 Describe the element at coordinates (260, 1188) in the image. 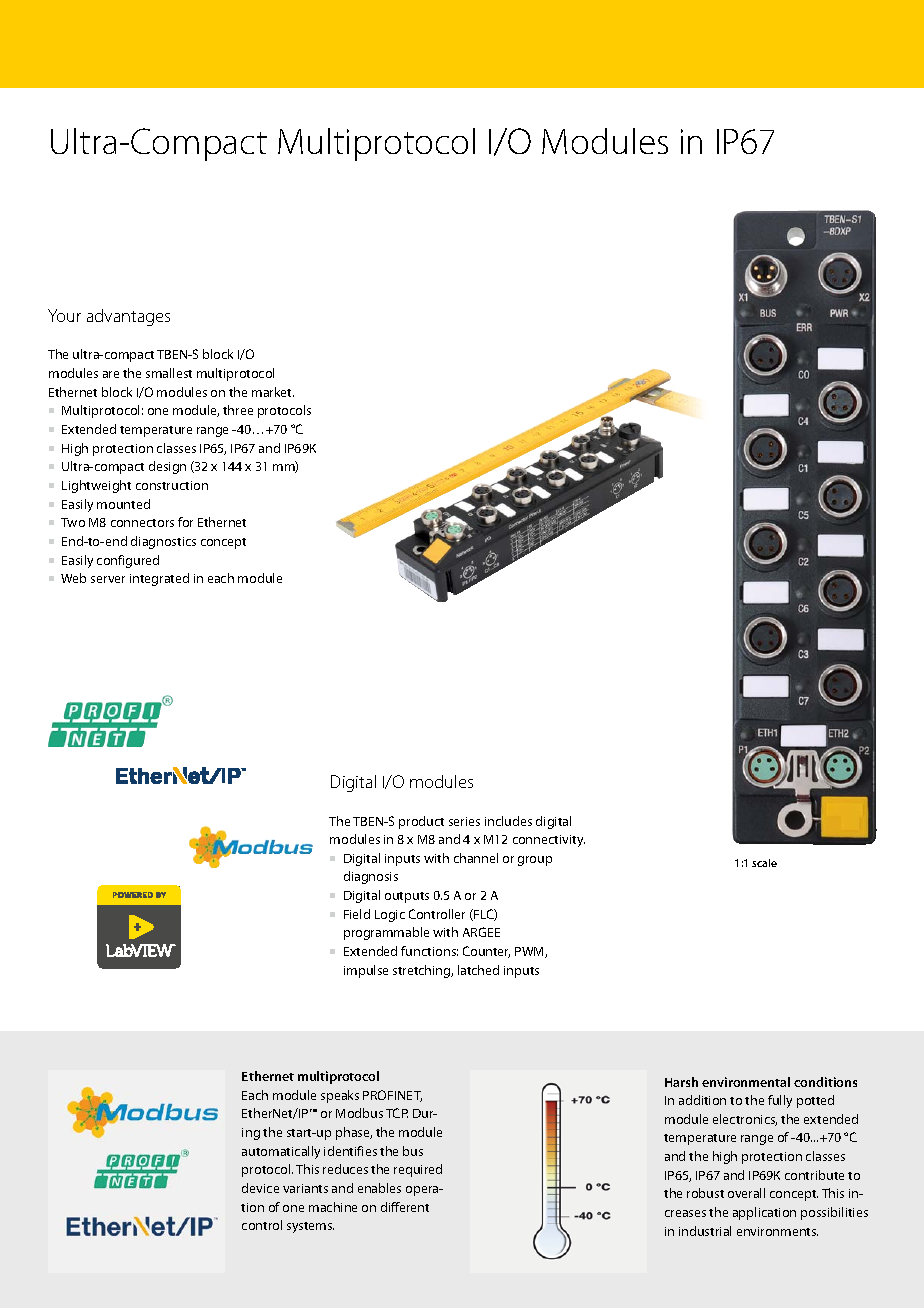

I see `device` at that location.
